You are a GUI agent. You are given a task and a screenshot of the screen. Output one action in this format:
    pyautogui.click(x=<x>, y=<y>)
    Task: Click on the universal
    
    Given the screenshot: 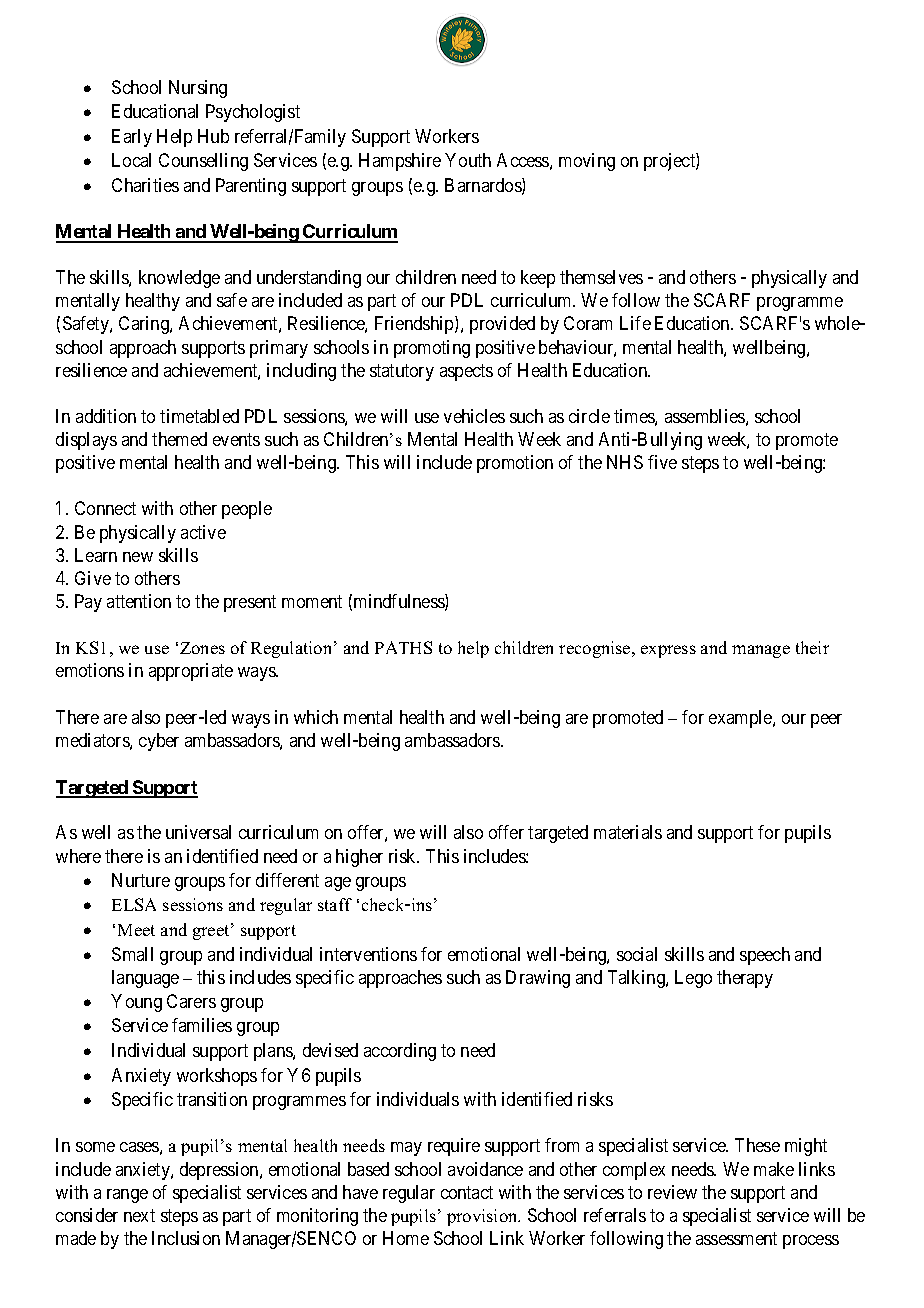 What is the action you would take?
    pyautogui.click(x=198, y=832)
